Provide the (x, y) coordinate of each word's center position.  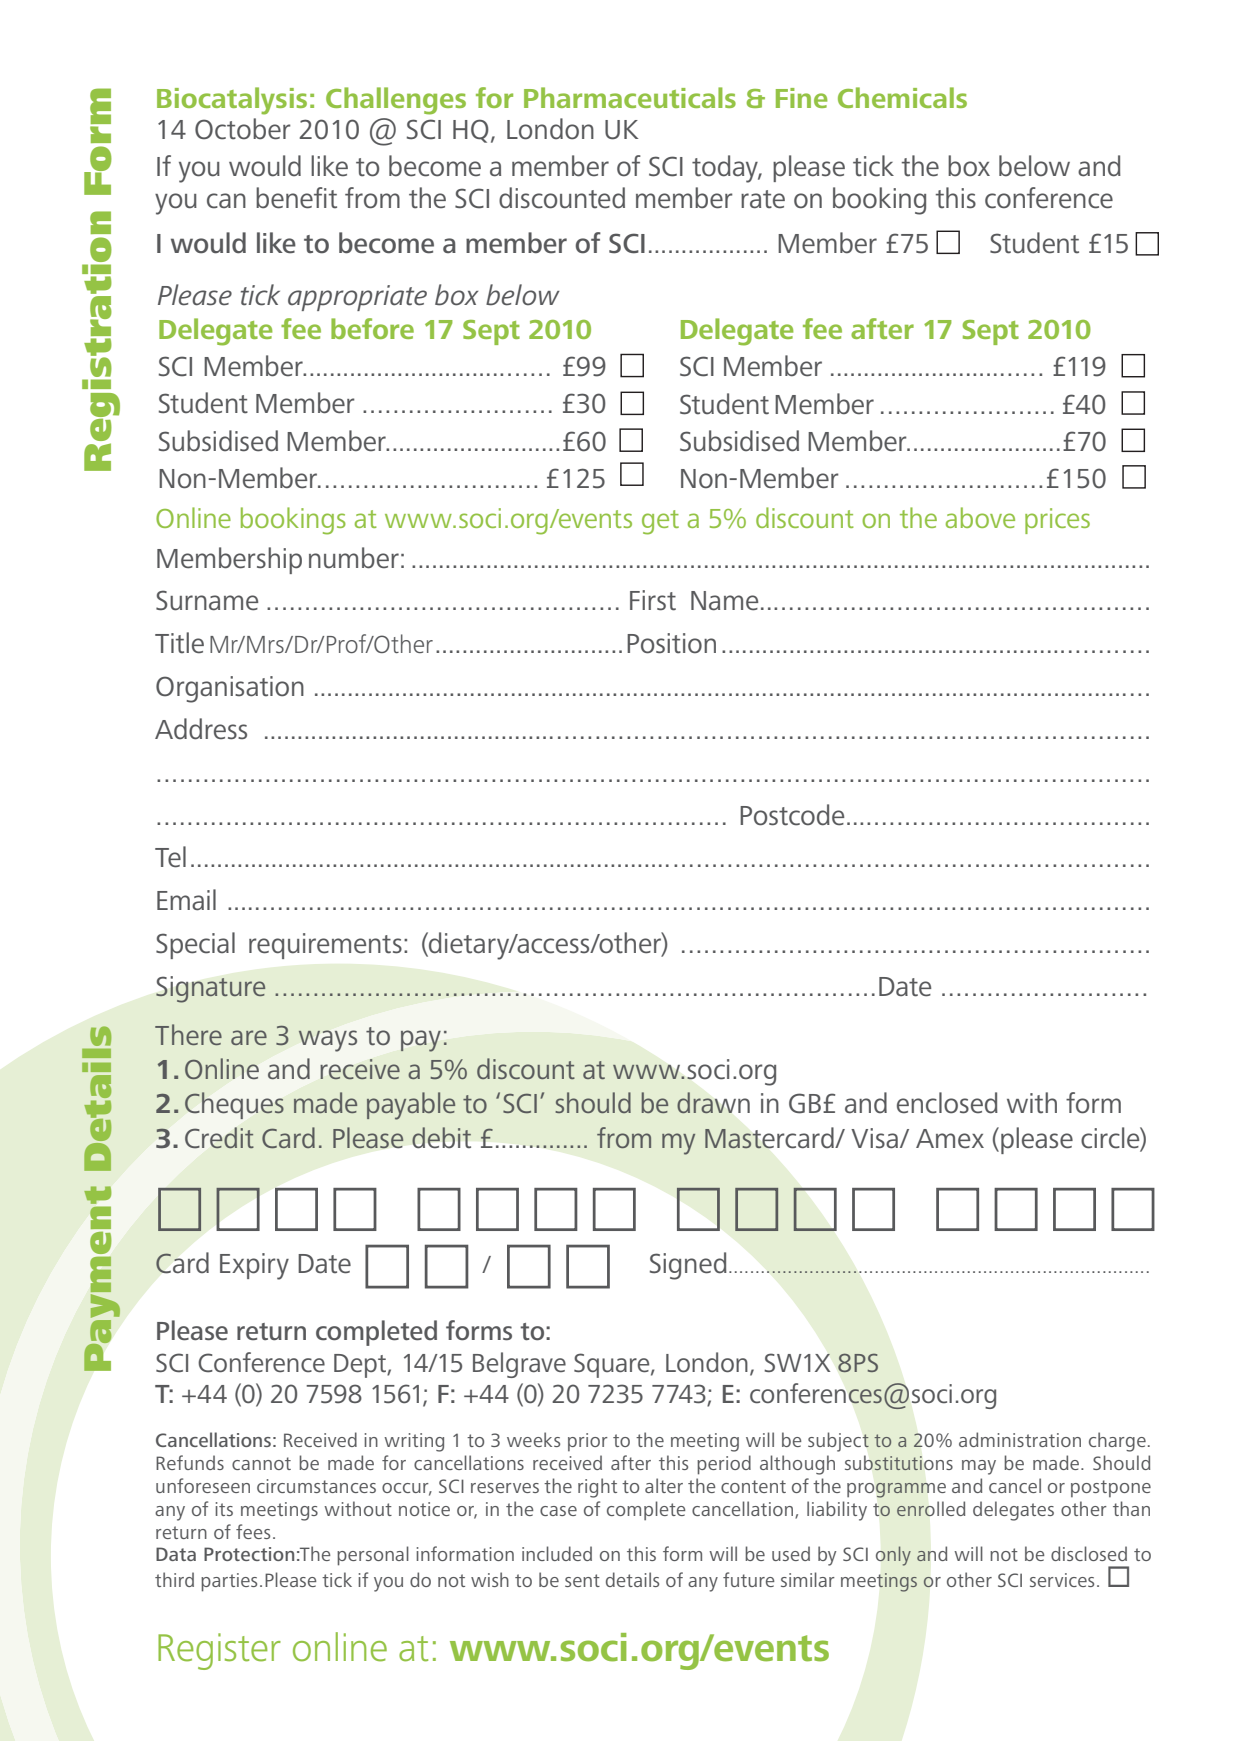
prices (1057, 521)
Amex (950, 1139)
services (1062, 1580)
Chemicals (902, 97)
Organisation (230, 689)
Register (219, 1651)
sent (582, 1580)
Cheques (234, 1105)
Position (671, 643)
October (243, 129)
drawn (713, 1102)
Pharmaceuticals (630, 97)
